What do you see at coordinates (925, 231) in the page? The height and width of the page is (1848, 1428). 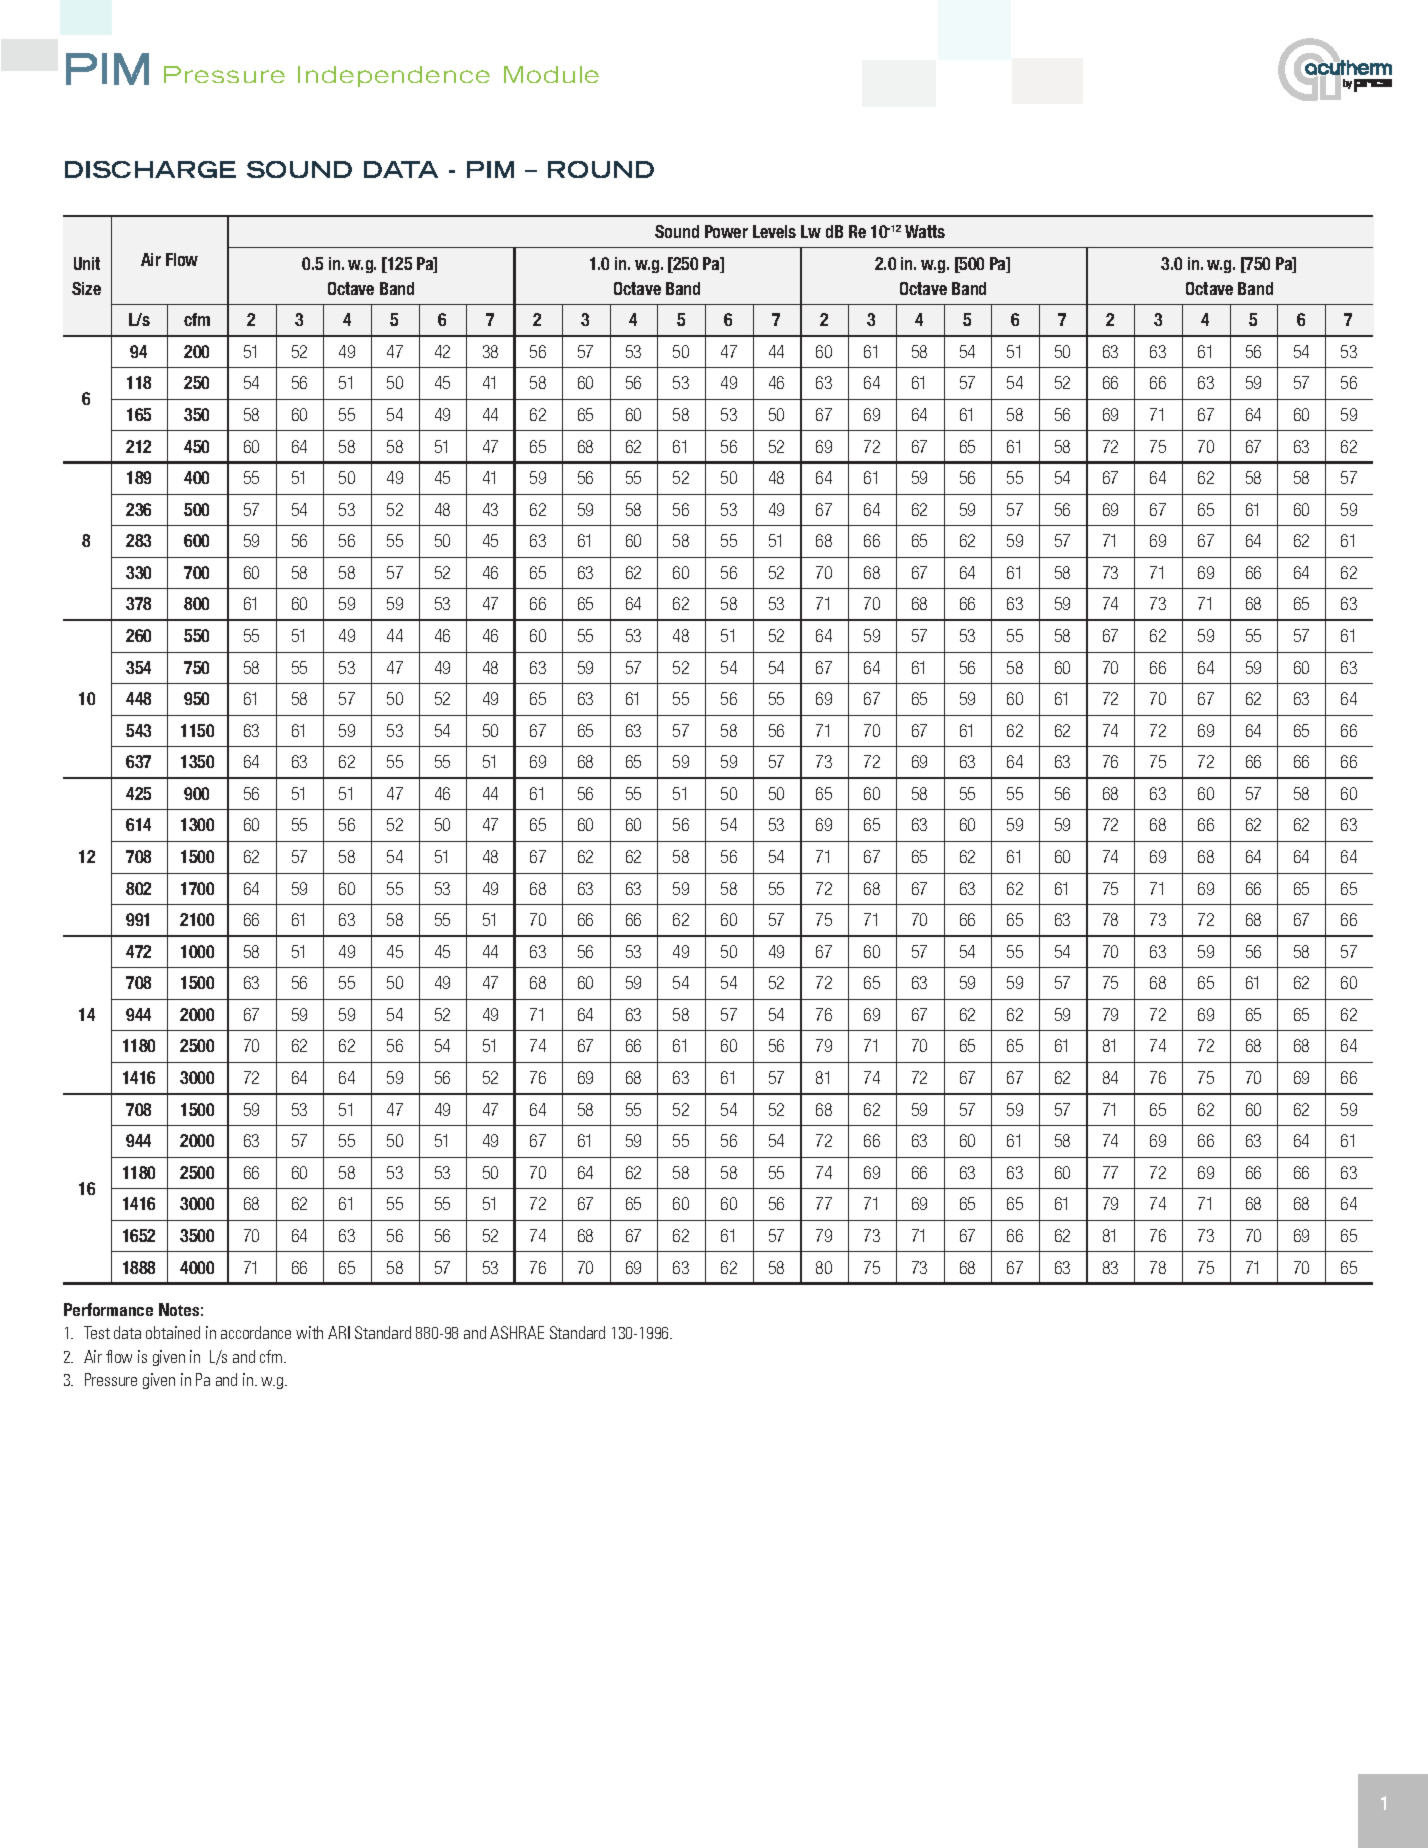 I see `Watts` at bounding box center [925, 231].
